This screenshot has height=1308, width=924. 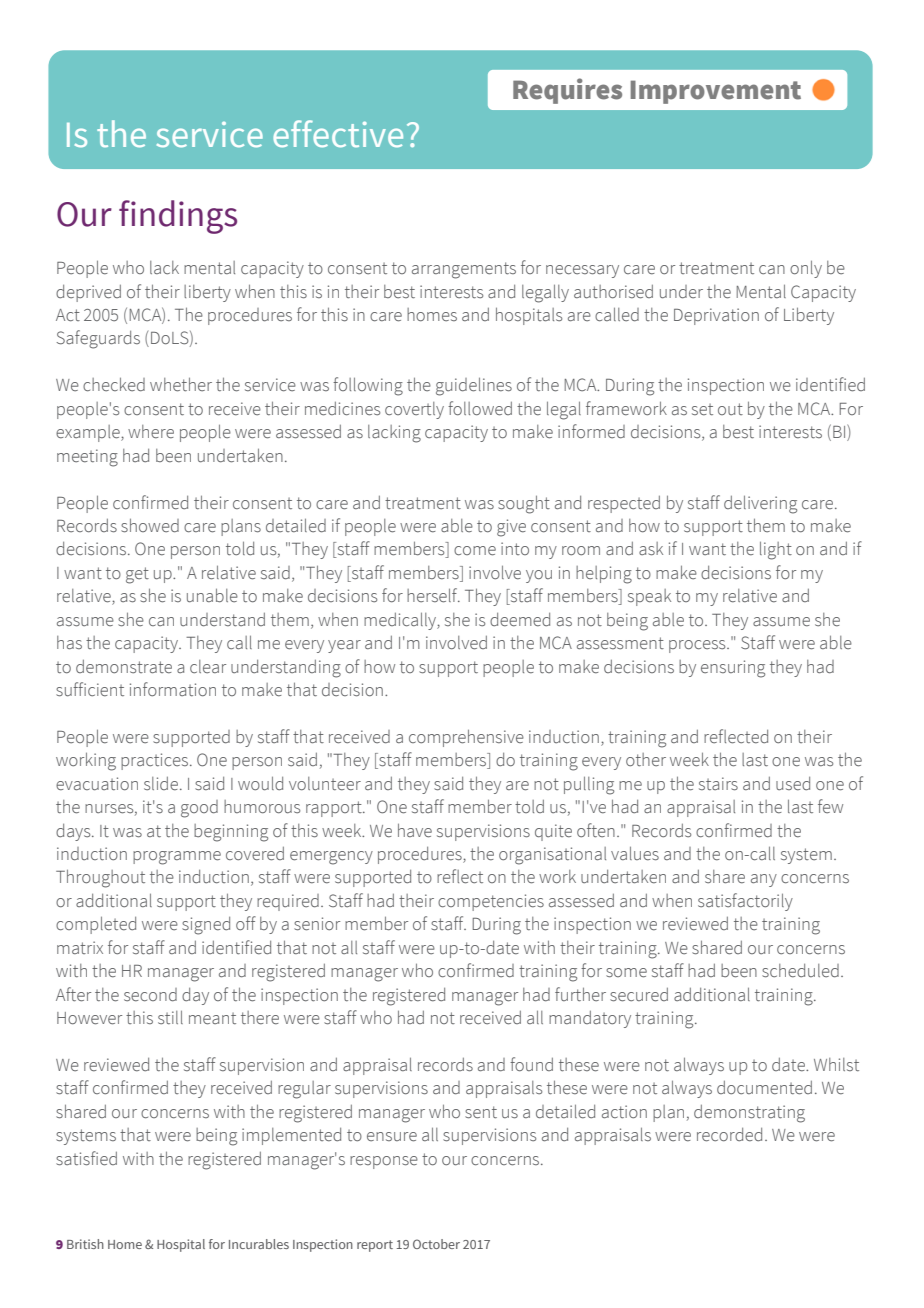 I want to click on Improvement, so click(x=716, y=92).
